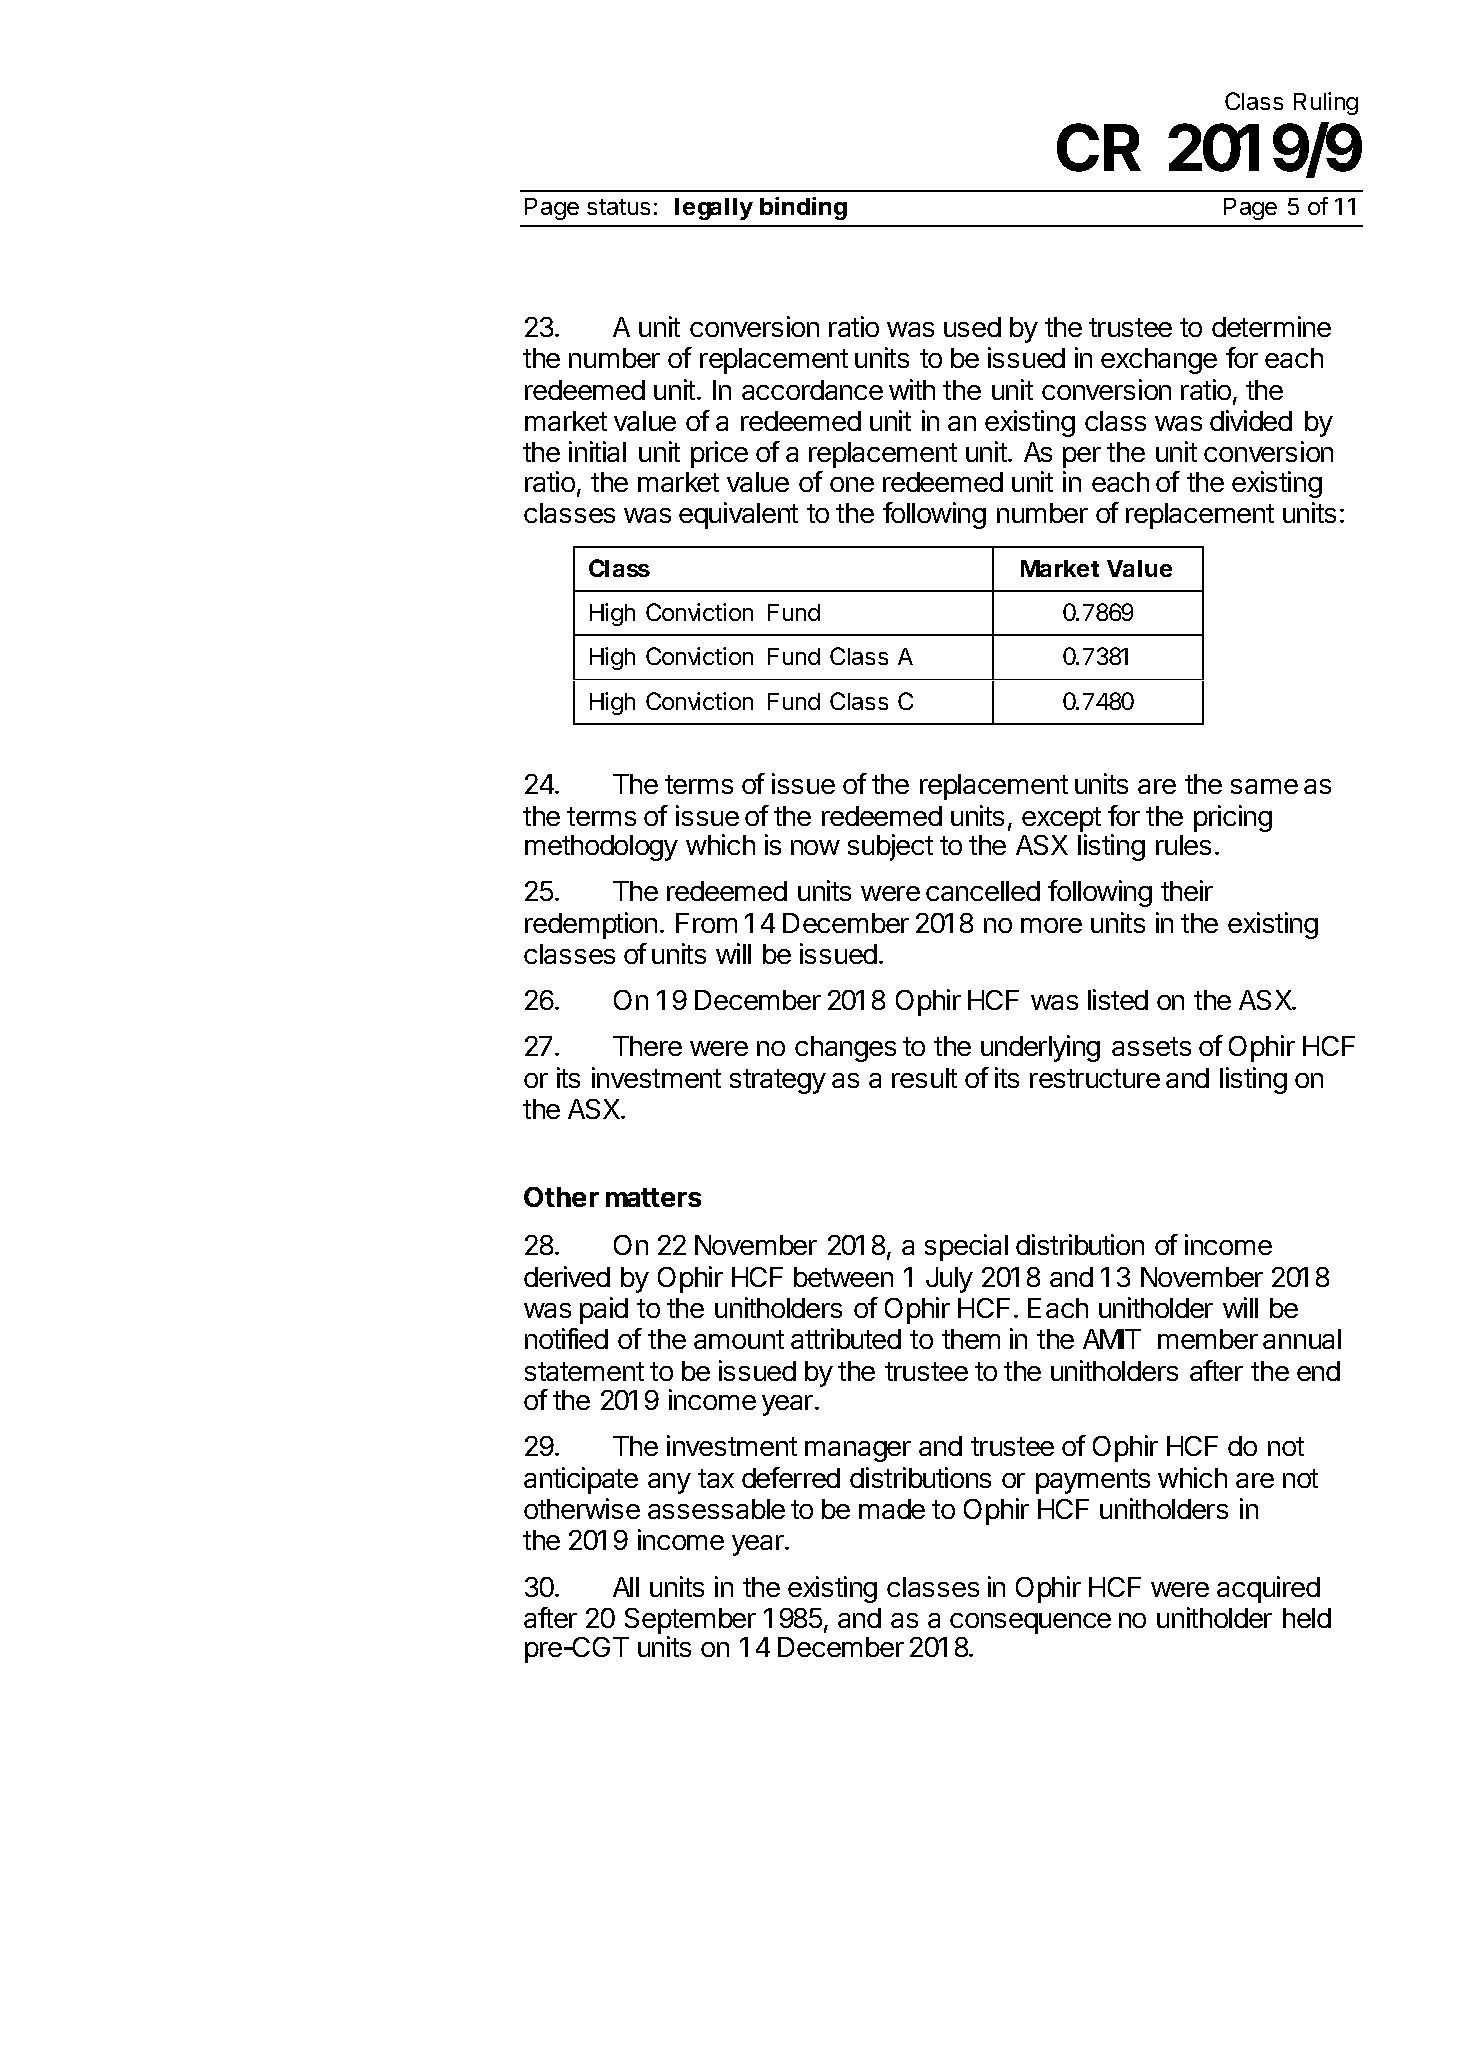 This image has width=1464, height=2071. Describe the element at coordinates (1233, 818) in the image. I see `pricing` at that location.
